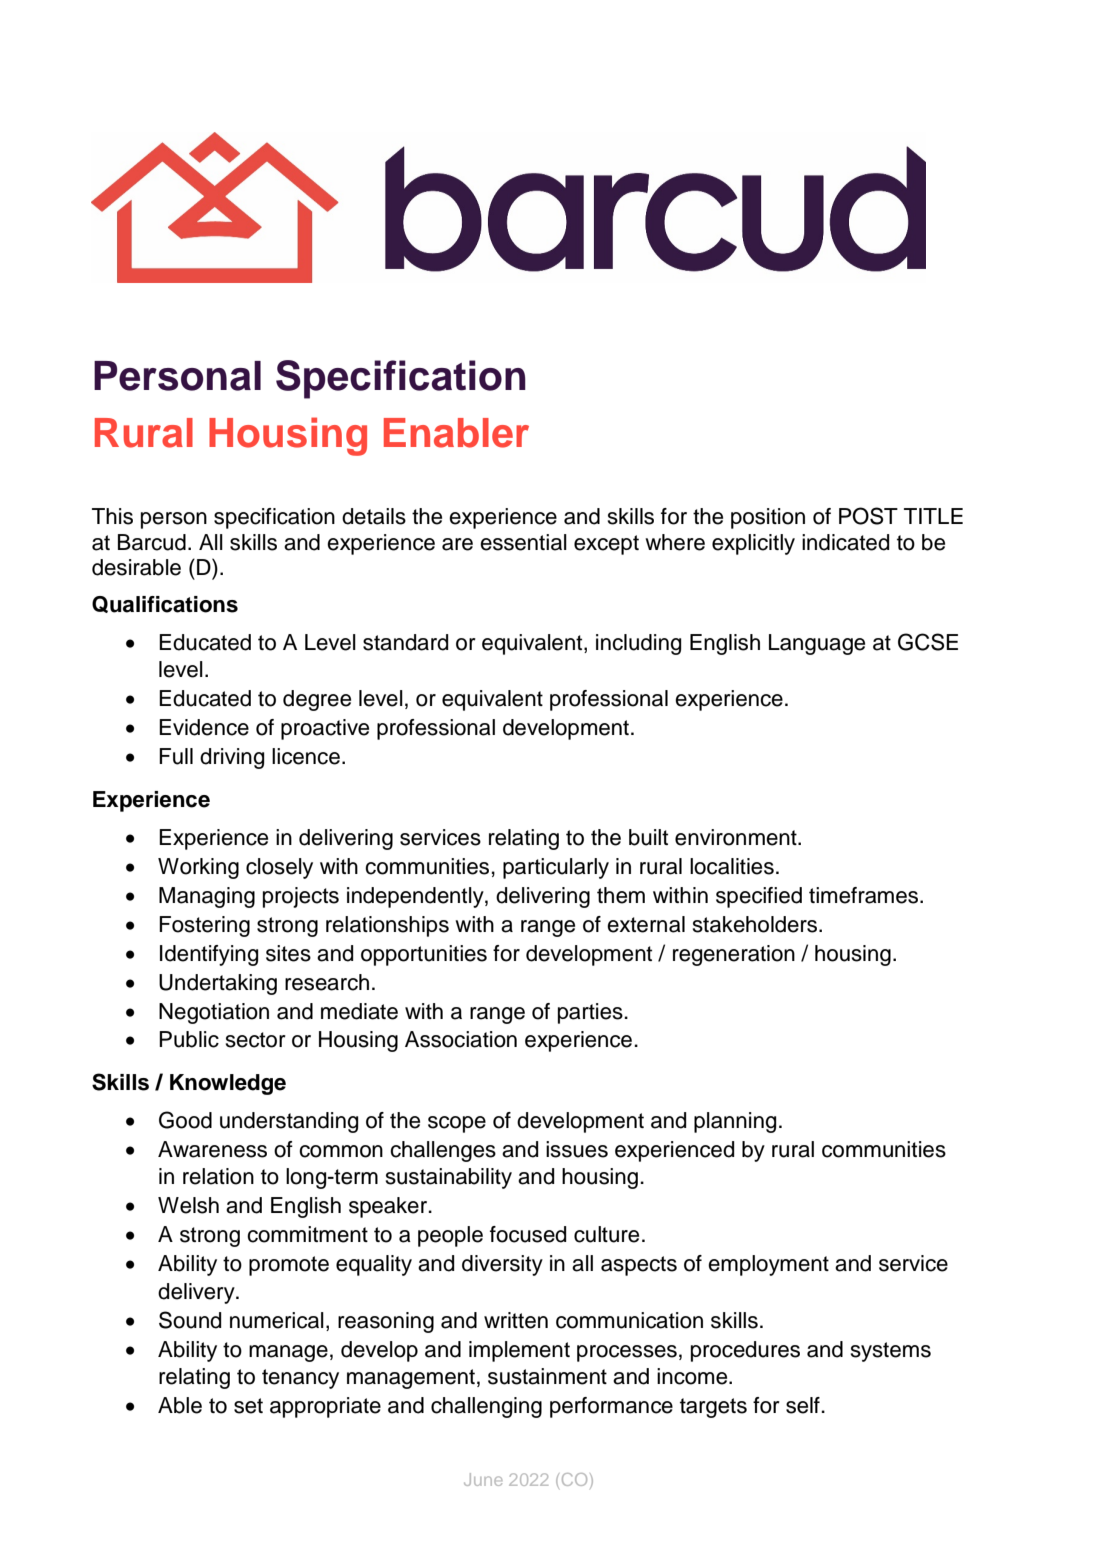  I want to click on regeneration, so click(734, 955).
